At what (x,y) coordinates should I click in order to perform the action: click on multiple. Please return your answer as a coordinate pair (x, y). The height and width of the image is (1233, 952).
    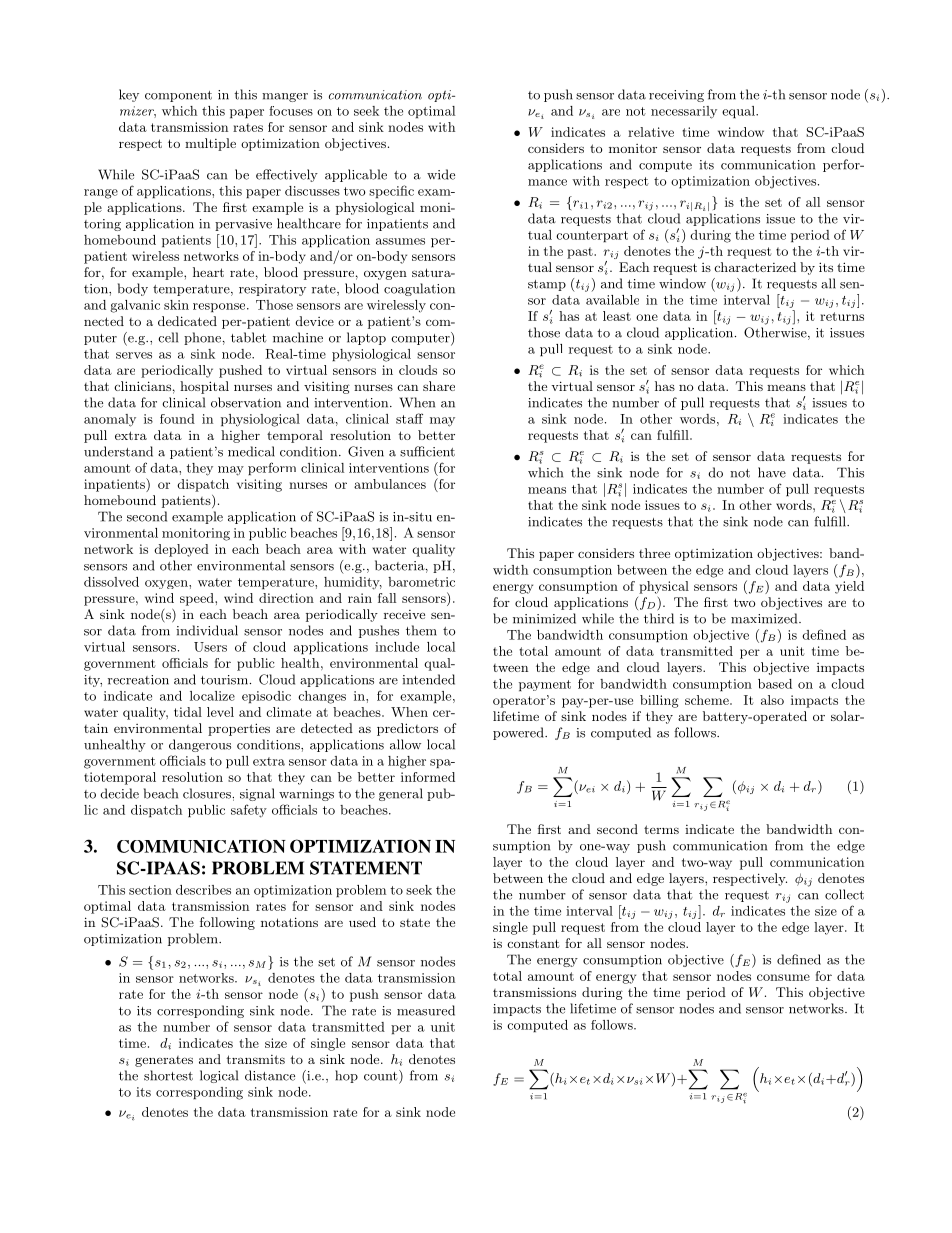
    Looking at the image, I should click on (210, 144).
